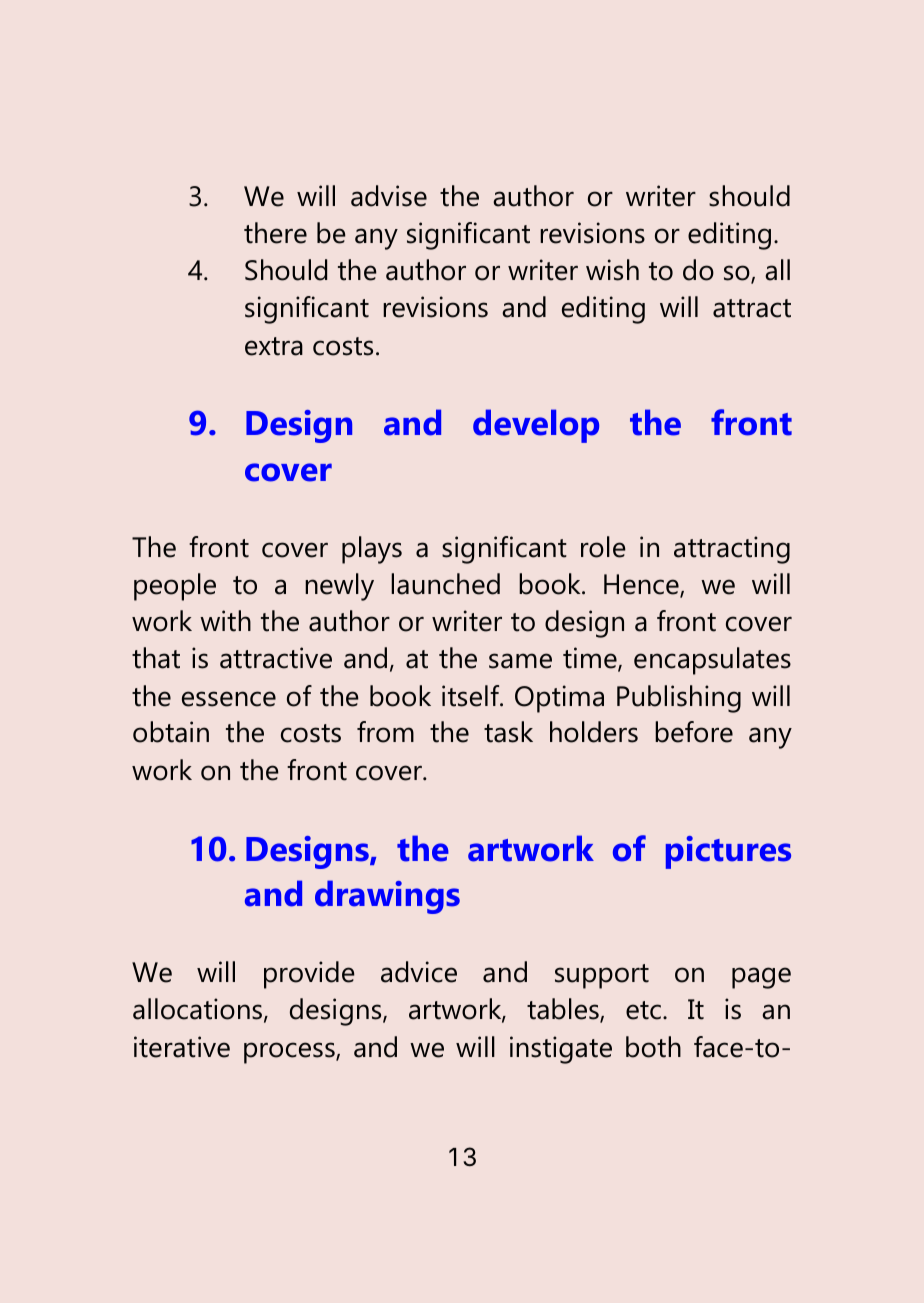 The image size is (924, 1303). What do you see at coordinates (445, 584) in the document?
I see `launched` at bounding box center [445, 584].
